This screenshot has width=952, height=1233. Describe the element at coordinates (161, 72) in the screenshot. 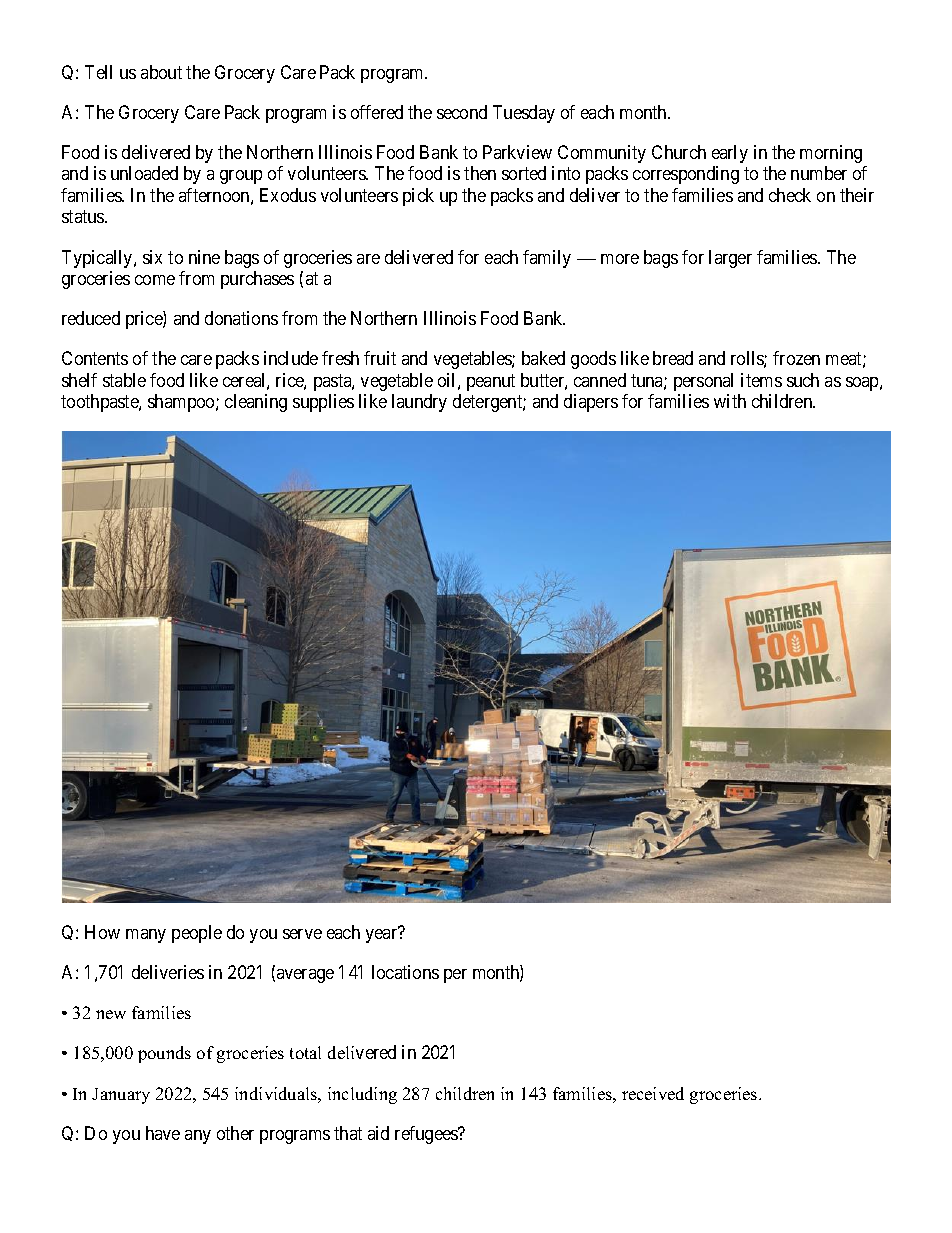

I see `about` at that location.
